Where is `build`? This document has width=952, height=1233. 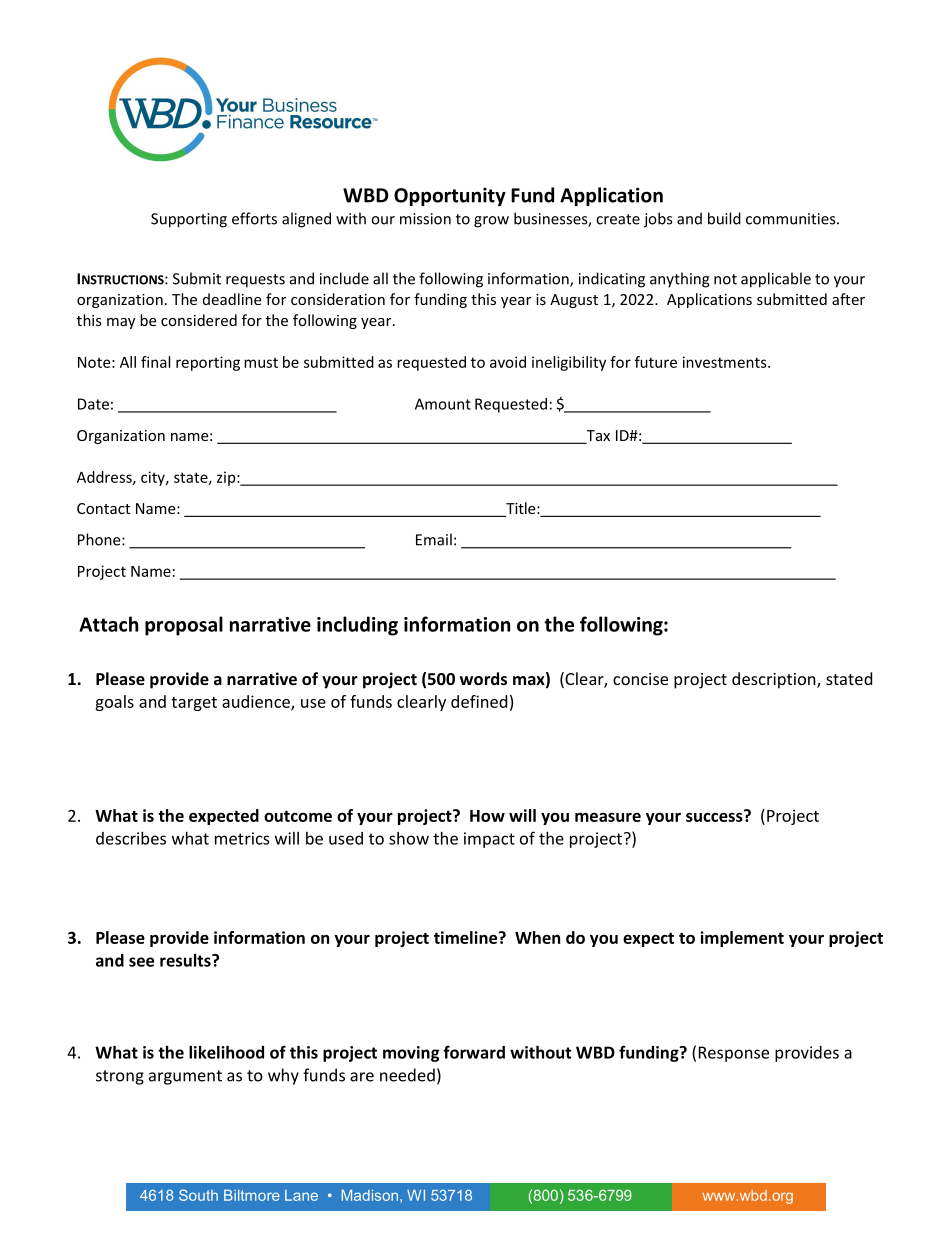
build is located at coordinates (724, 218).
